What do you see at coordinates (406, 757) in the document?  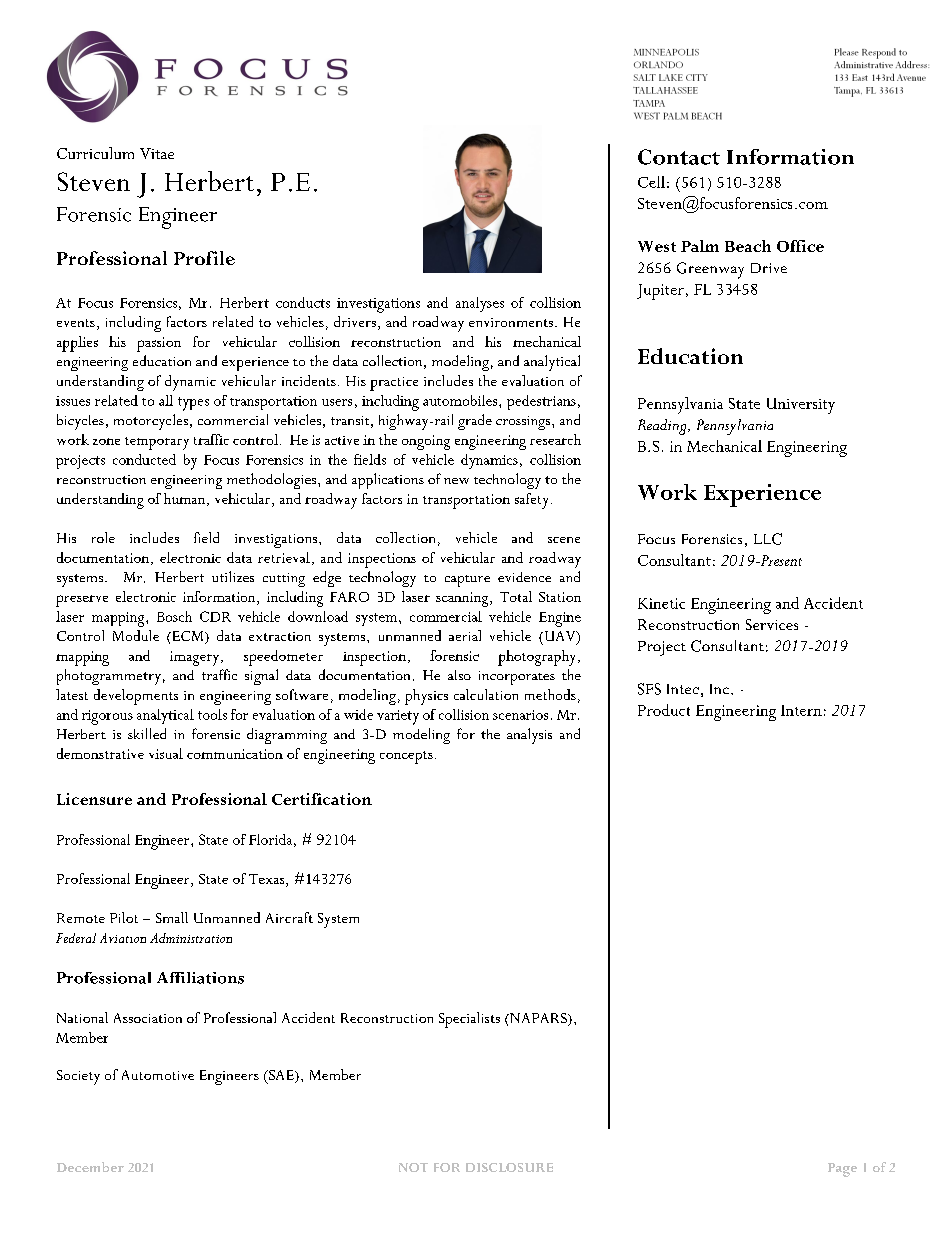 I see `concepts` at bounding box center [406, 757].
